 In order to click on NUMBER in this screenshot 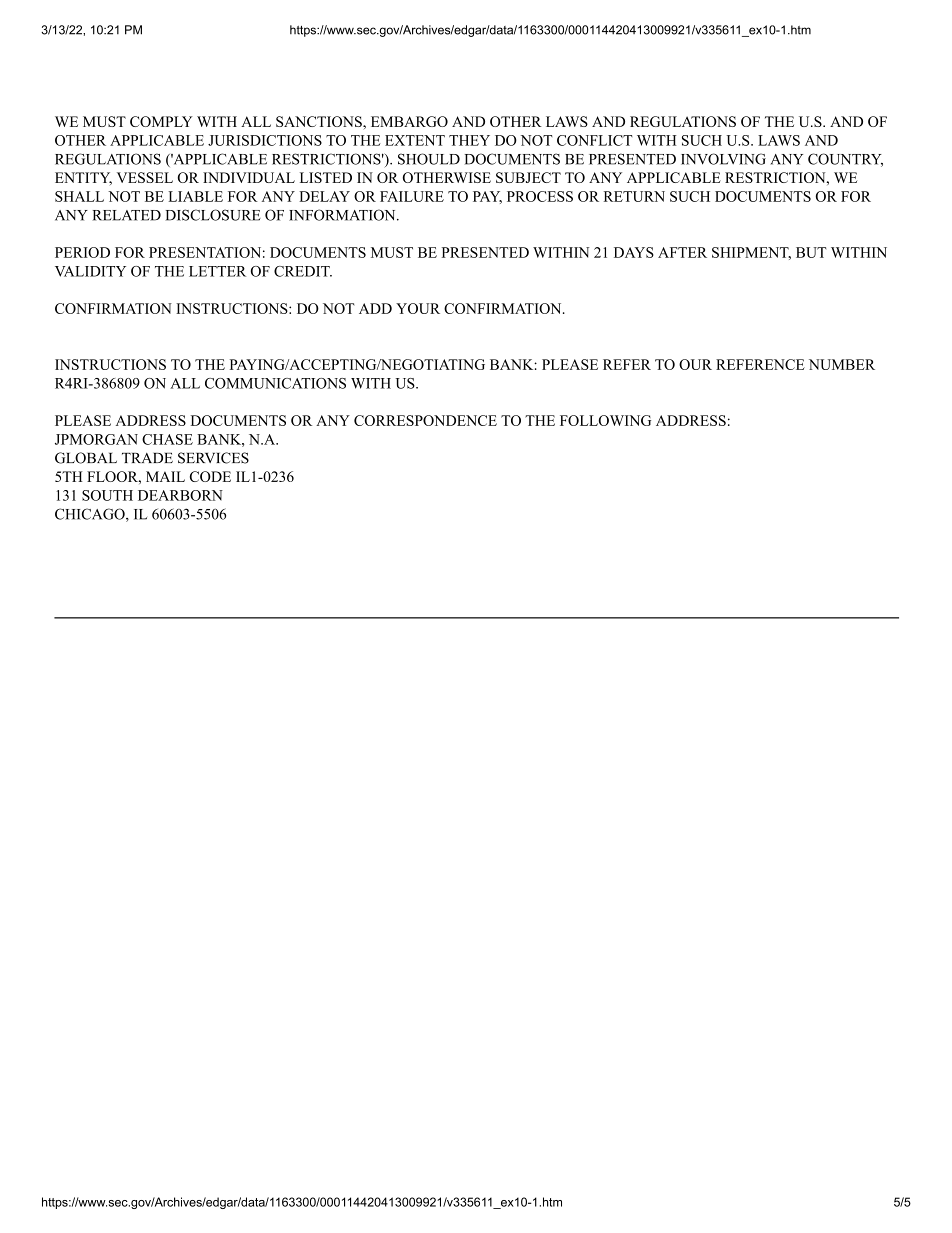, I will do `click(842, 364)`.
